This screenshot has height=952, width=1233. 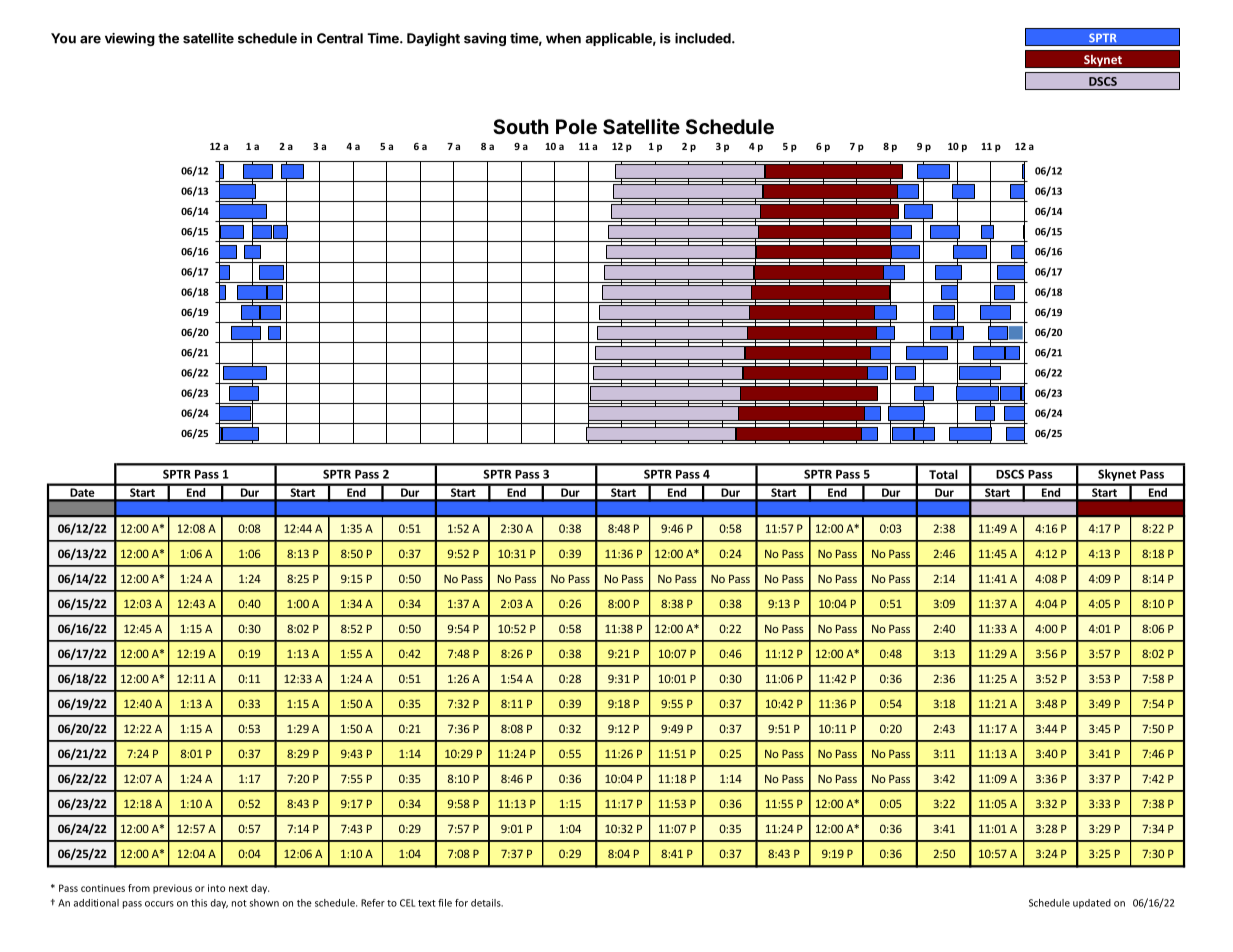 I want to click on viewing, so click(x=130, y=39).
